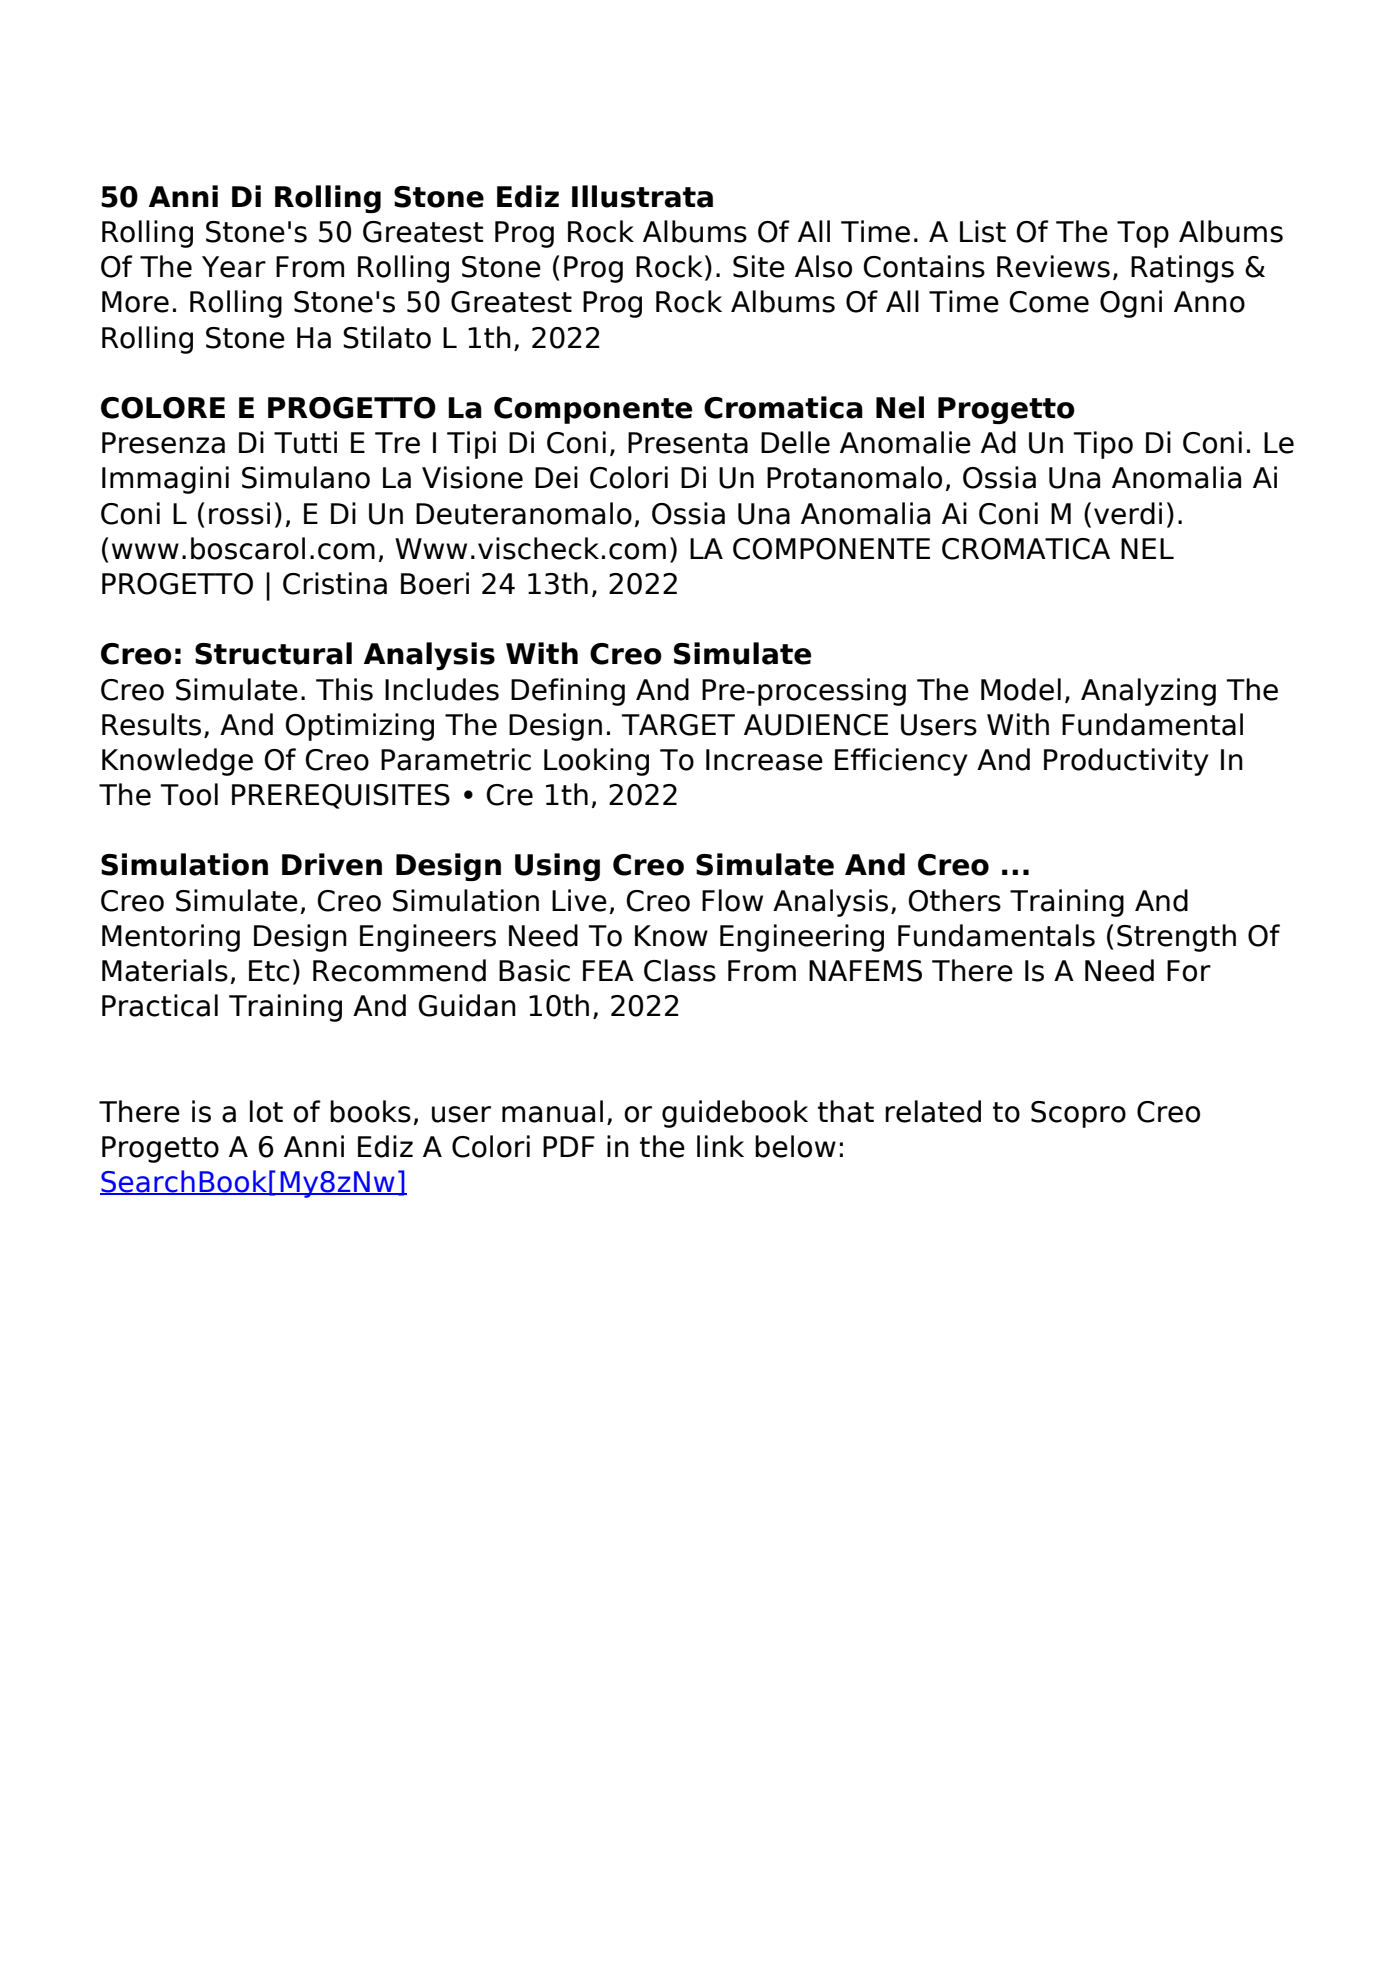 This screenshot has height=1975, width=1396. What do you see at coordinates (1021, 689) in the screenshot?
I see `Model` at bounding box center [1021, 689].
